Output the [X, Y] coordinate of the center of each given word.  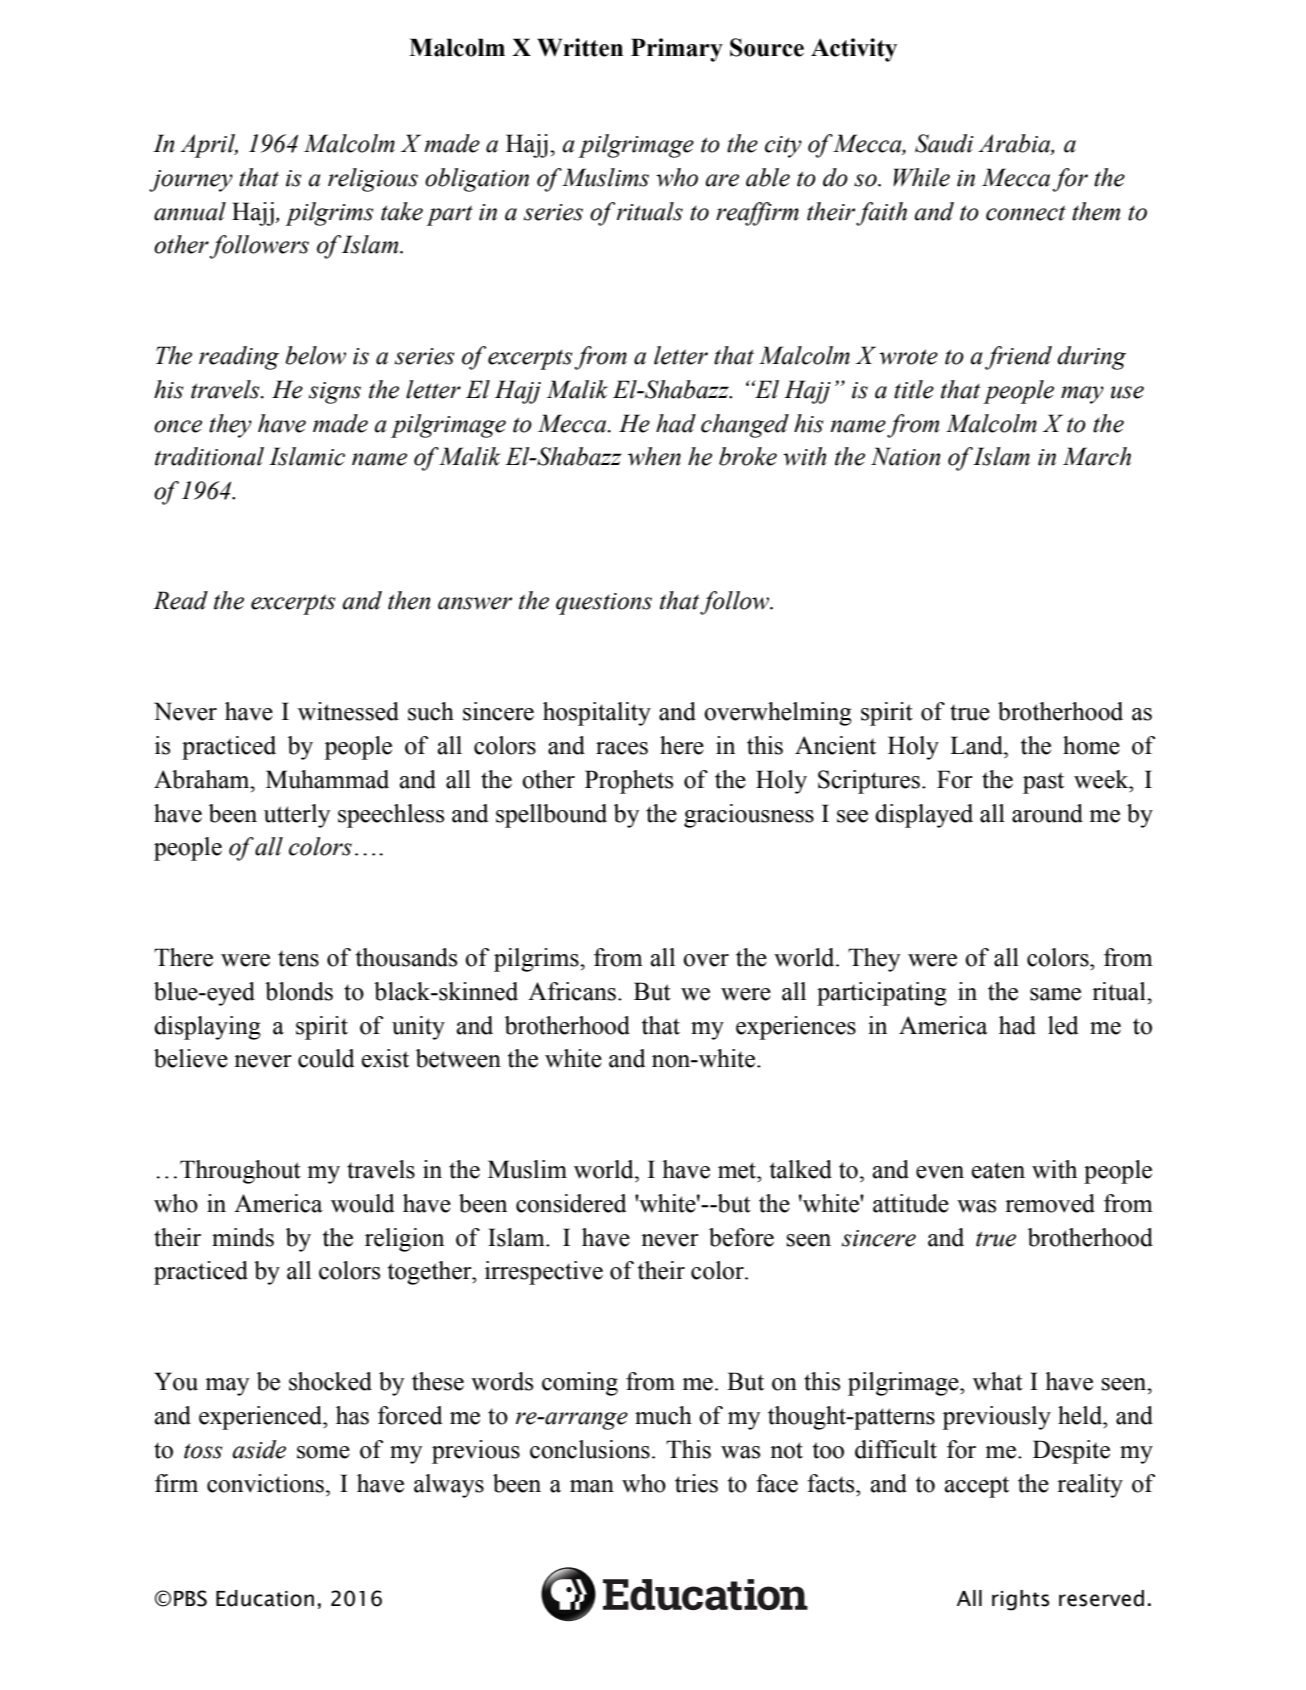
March [1097, 456]
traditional [209, 456]
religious [373, 180]
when [654, 456]
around [1047, 813]
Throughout [240, 1172]
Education [265, 1598]
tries [696, 1483]
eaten [998, 1170]
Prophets [629, 782]
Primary [677, 50]
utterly [297, 816]
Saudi [944, 143]
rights [1020, 1600]
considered [571, 1203]
